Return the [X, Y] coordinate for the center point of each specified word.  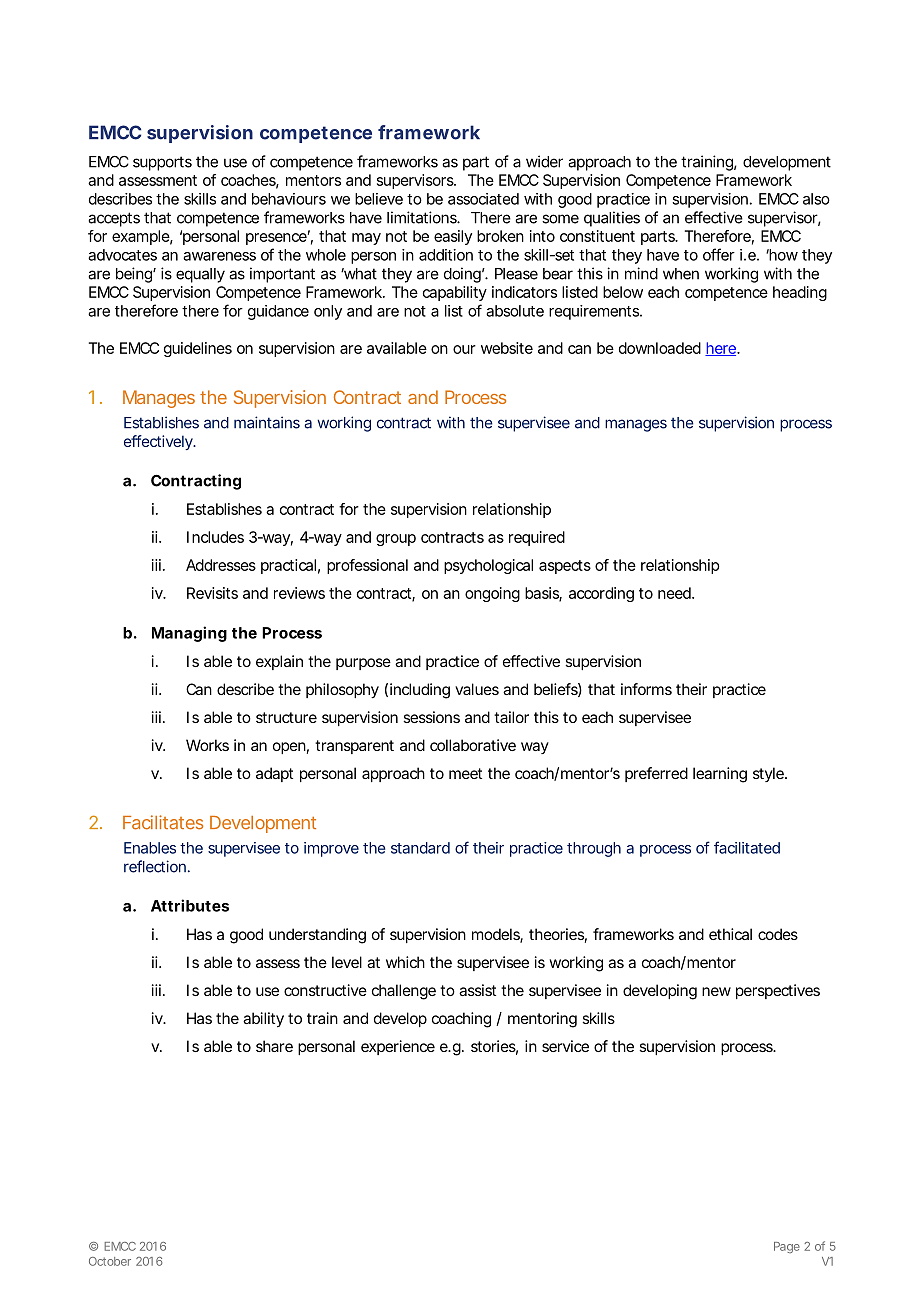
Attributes [190, 905]
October [110, 1261]
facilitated [747, 847]
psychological [488, 566]
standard [420, 848]
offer [719, 254]
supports [162, 163]
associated [483, 199]
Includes [215, 537]
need [674, 593]
